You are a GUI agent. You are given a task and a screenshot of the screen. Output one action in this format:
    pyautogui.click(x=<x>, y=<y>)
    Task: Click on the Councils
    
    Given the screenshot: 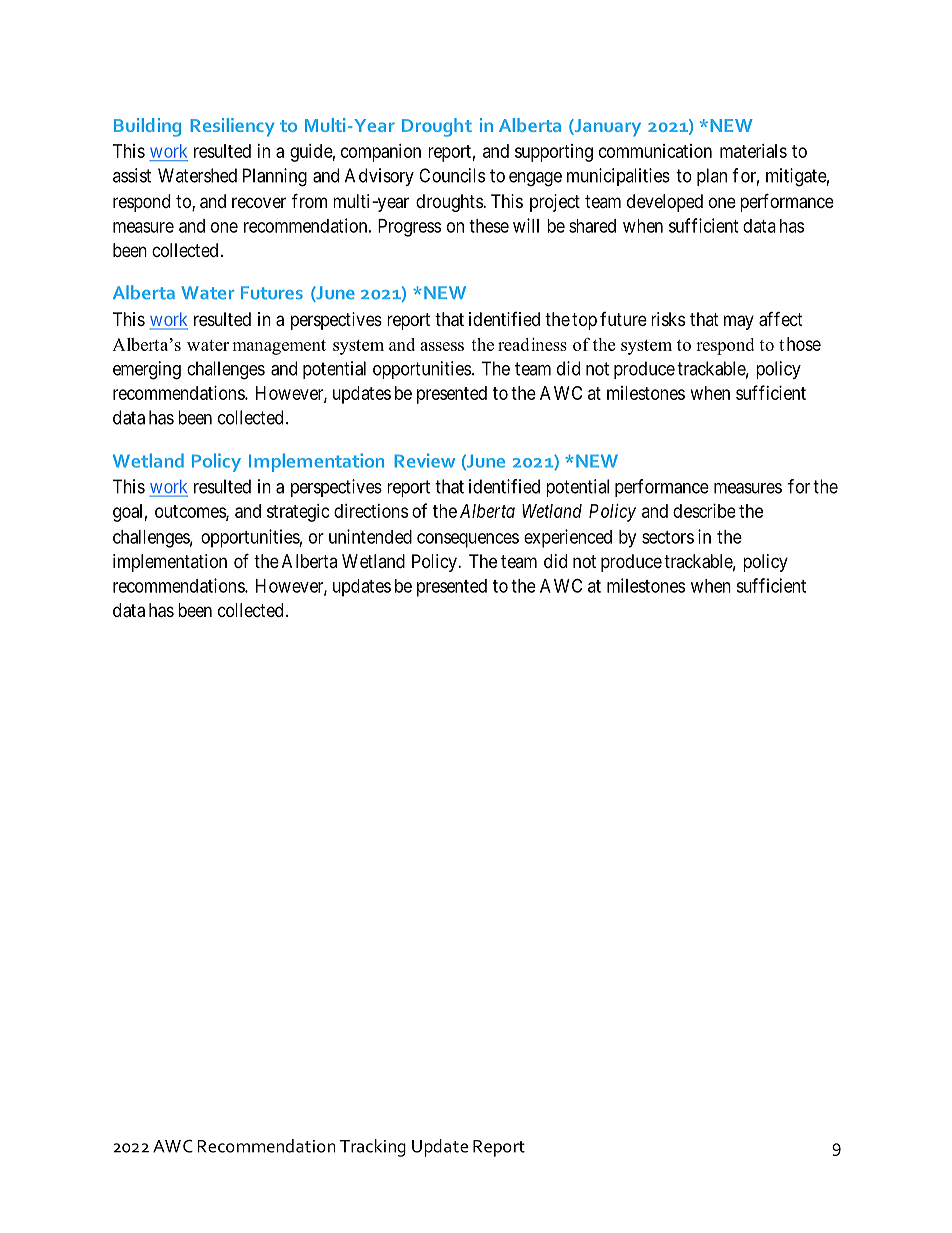 What is the action you would take?
    pyautogui.click(x=452, y=175)
